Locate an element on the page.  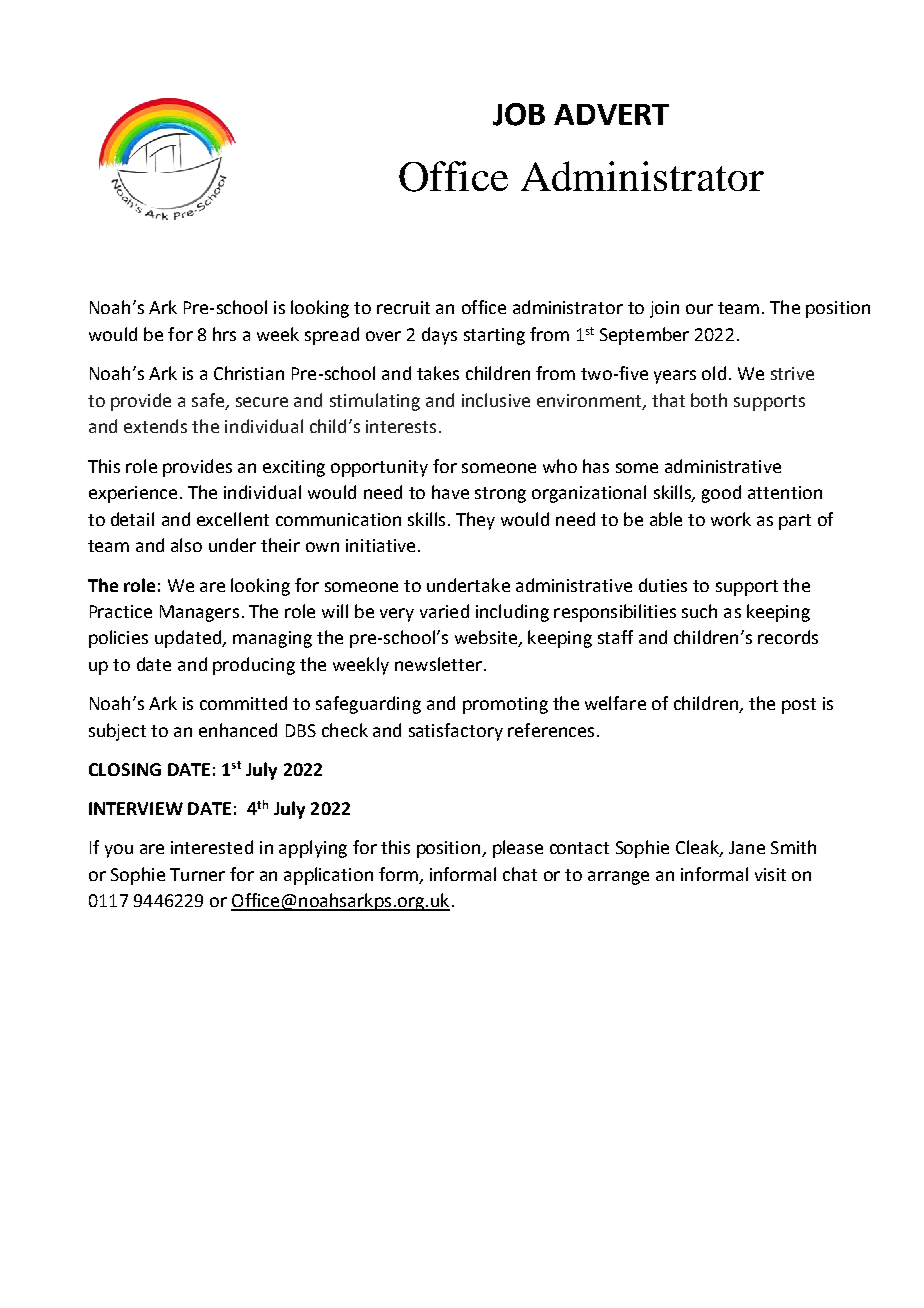
have is located at coordinates (450, 492).
